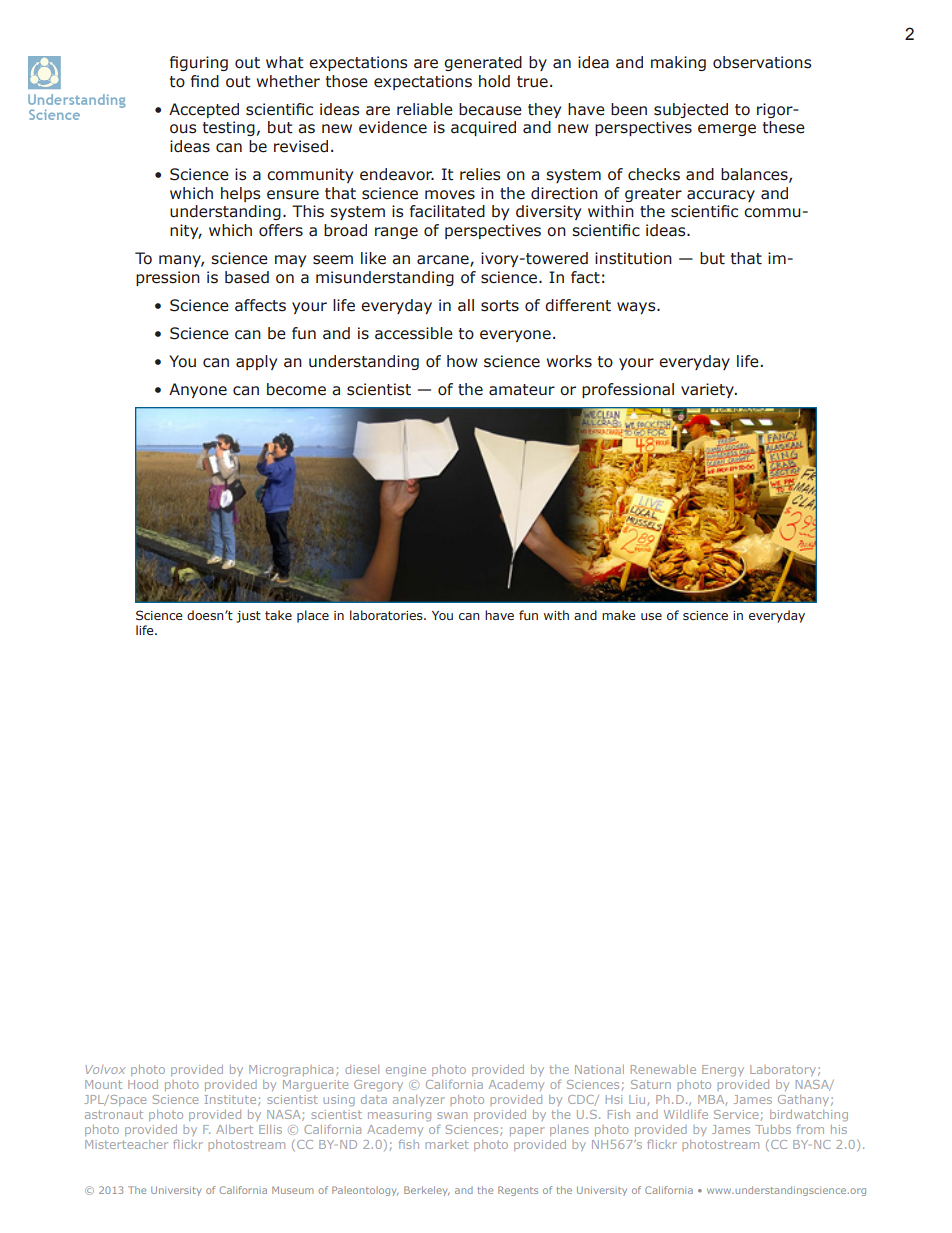 The width and height of the page is (952, 1233). Describe the element at coordinates (387, 615) in the page. I see `laboratories` at that location.
